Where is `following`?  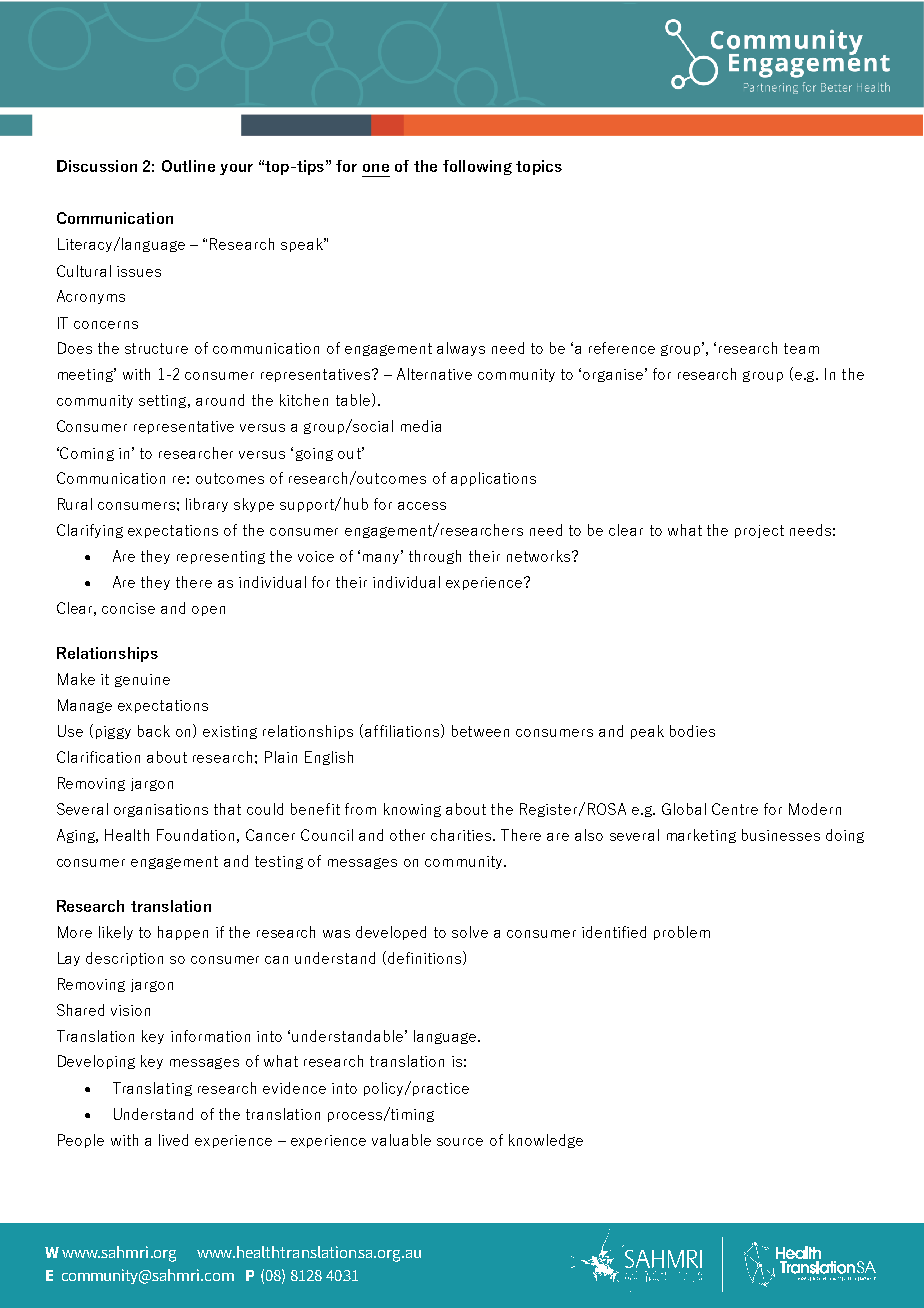 following is located at coordinates (477, 167).
